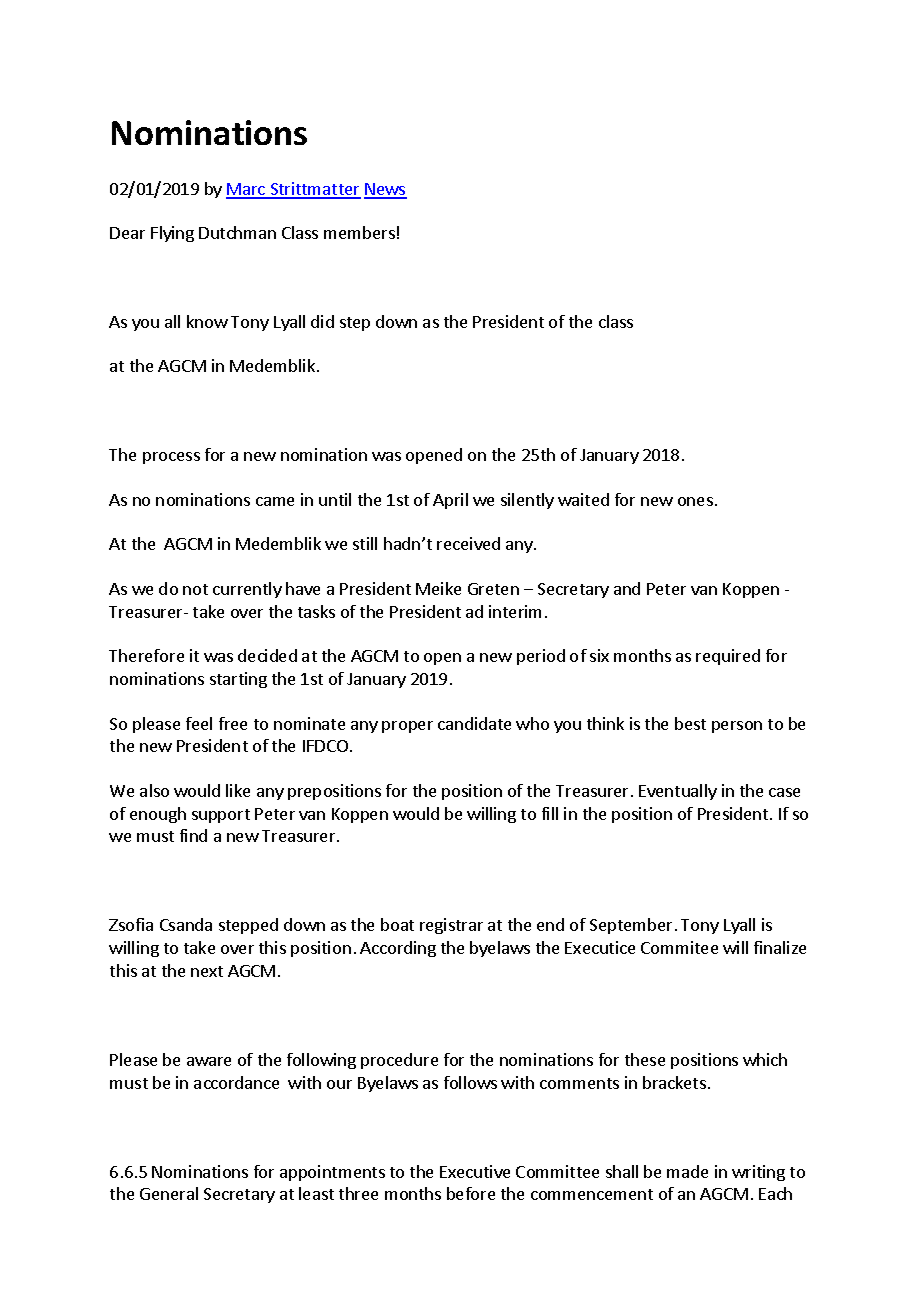  I want to click on candidate, so click(474, 723).
